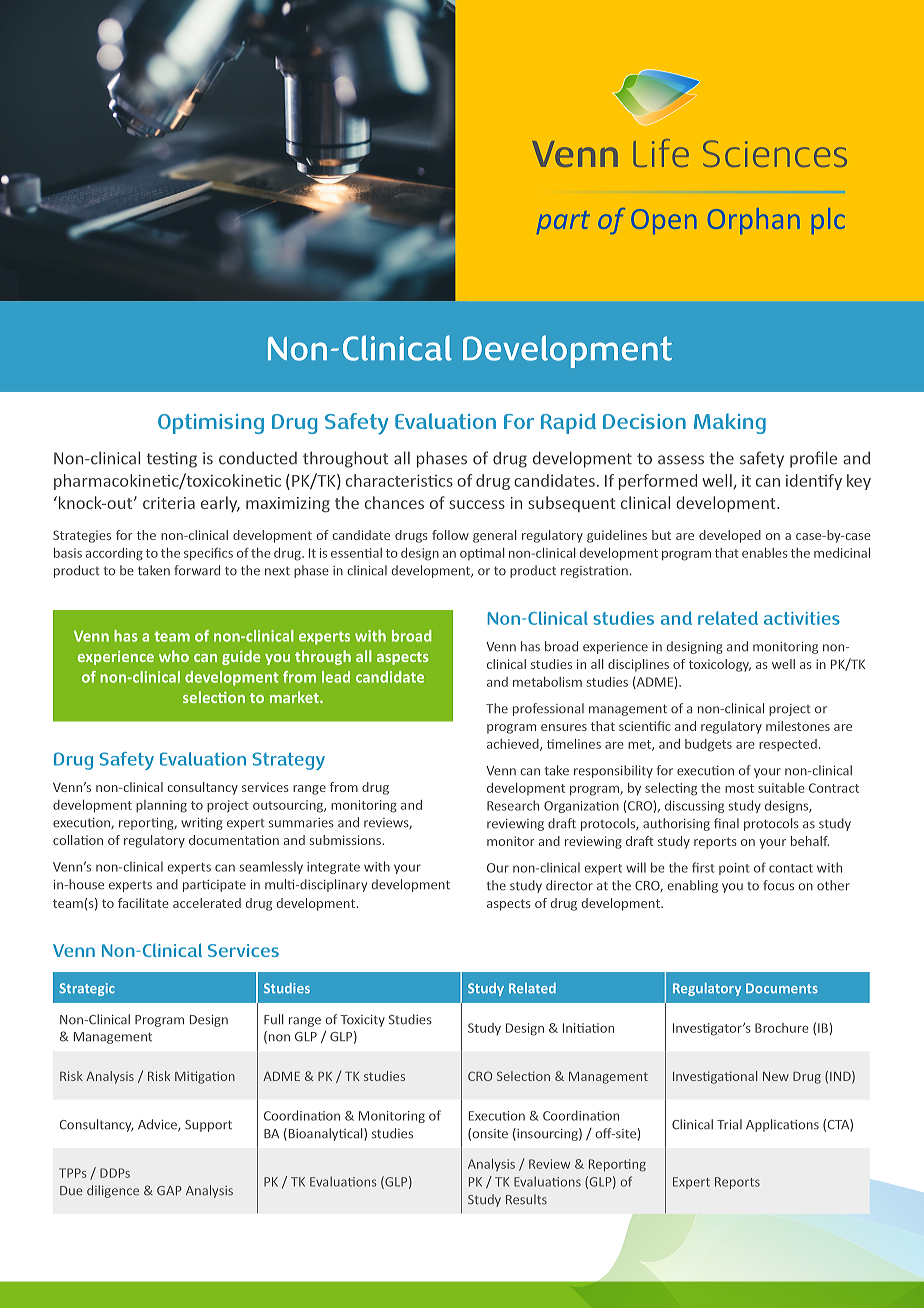  What do you see at coordinates (569, 885) in the page?
I see `director` at bounding box center [569, 885].
